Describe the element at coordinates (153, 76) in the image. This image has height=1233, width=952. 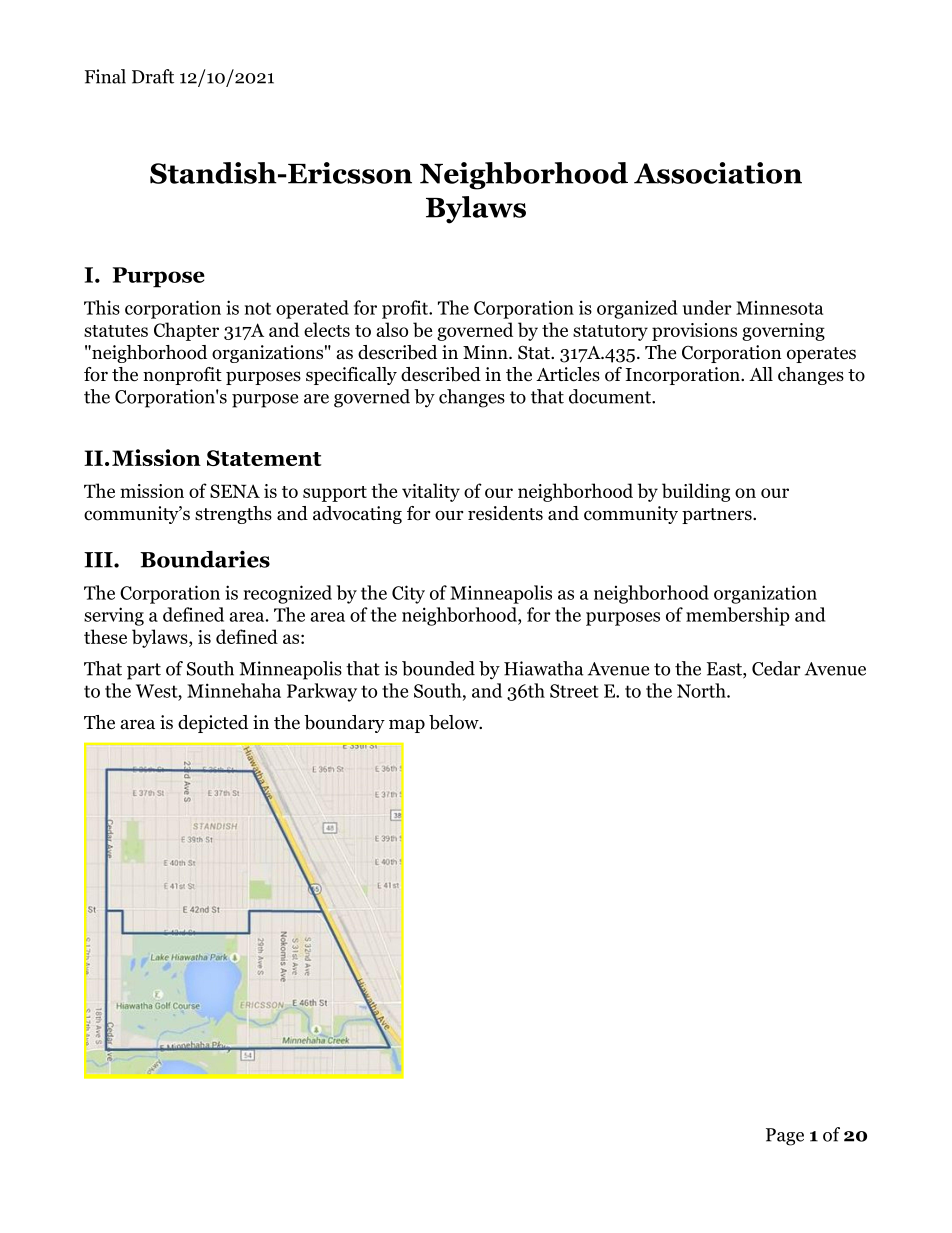
I see `Draft` at that location.
